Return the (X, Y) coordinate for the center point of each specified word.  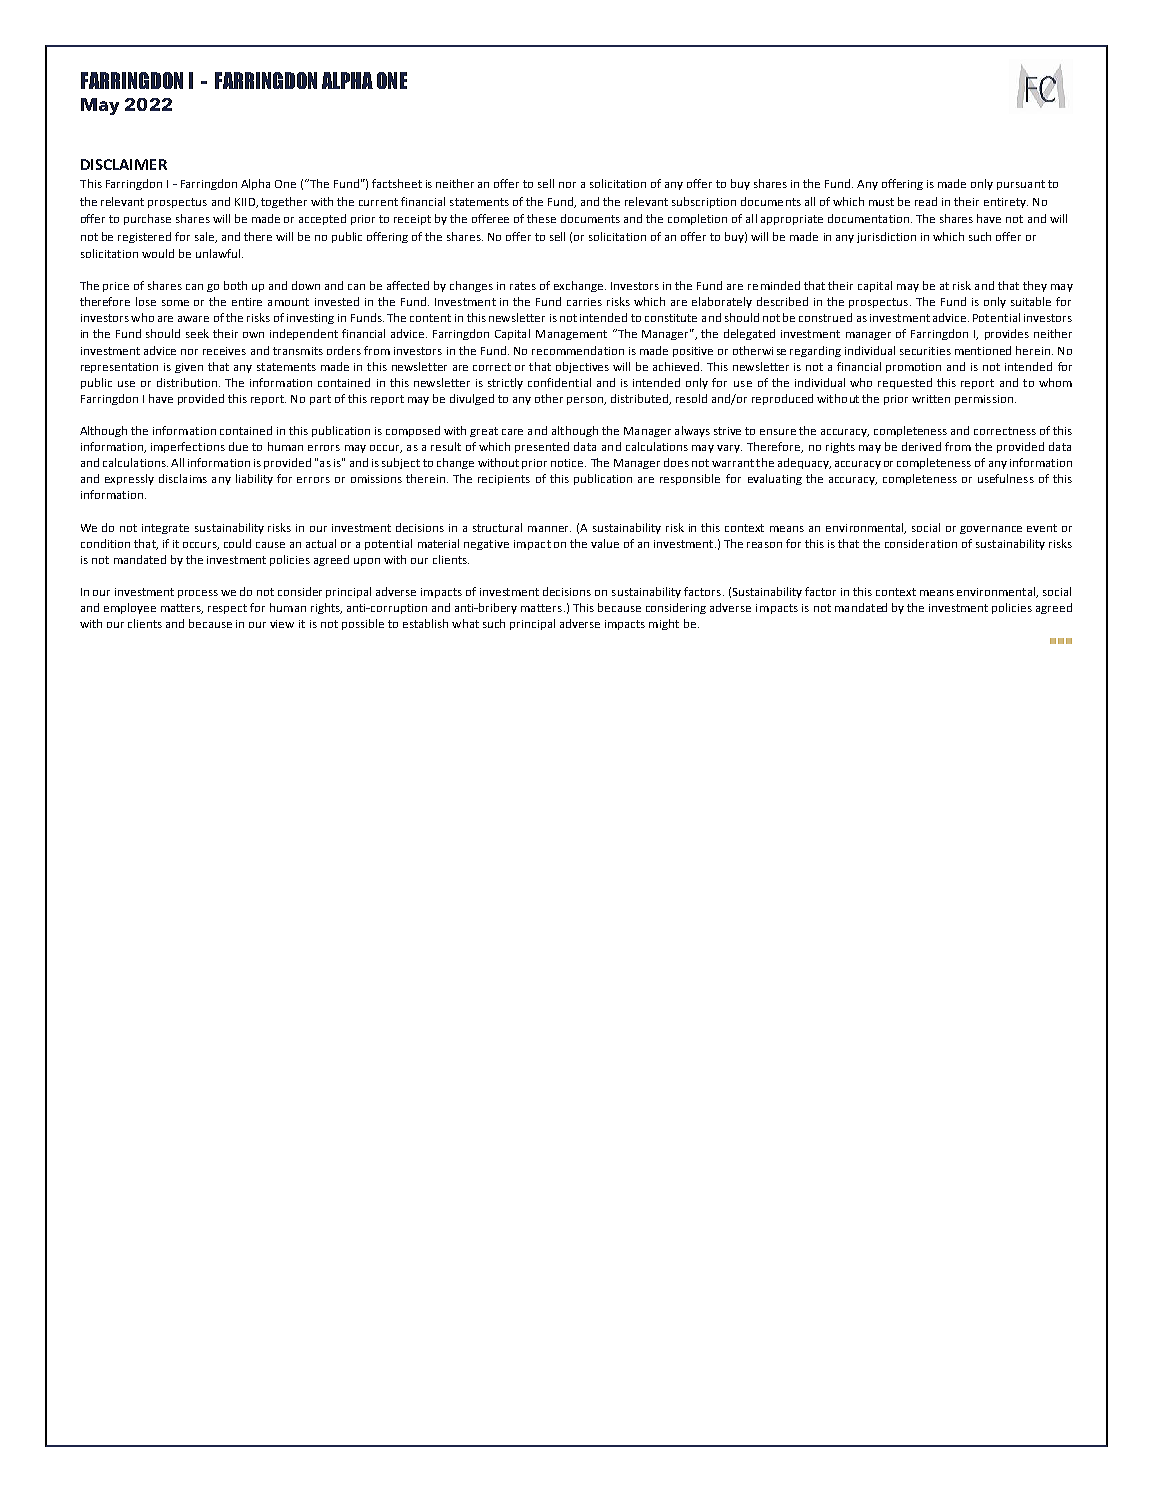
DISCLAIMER (124, 164)
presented (542, 447)
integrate (165, 529)
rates (523, 286)
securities (925, 351)
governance (991, 530)
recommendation (578, 350)
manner (549, 529)
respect (227, 609)
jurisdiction (886, 237)
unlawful (219, 253)
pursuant (1021, 185)
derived (921, 446)
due (238, 446)
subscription (704, 202)
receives (224, 351)
